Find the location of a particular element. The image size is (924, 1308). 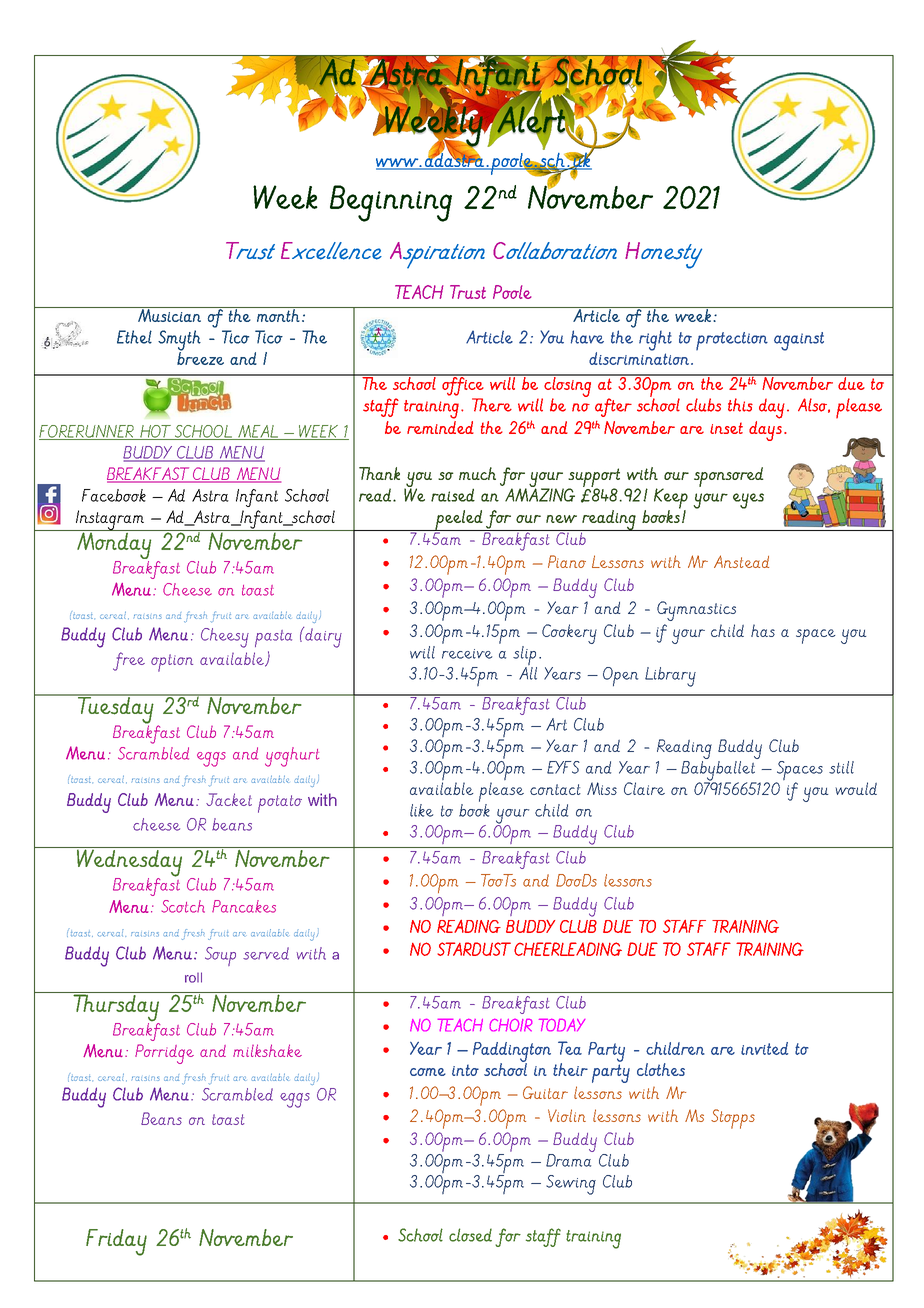

closed is located at coordinates (470, 1235).
